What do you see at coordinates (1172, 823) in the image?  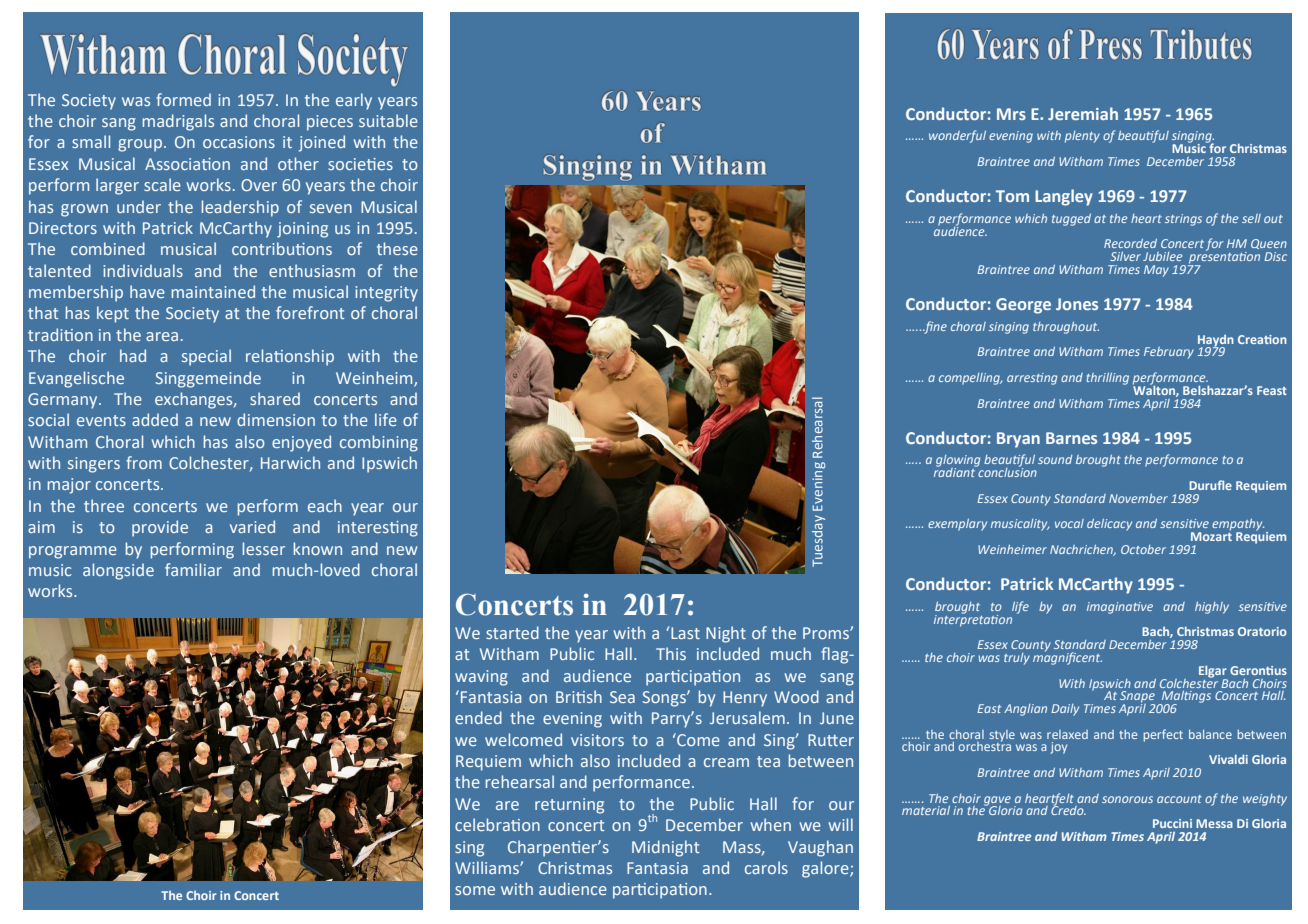 I see `Puccini` at bounding box center [1172, 823].
